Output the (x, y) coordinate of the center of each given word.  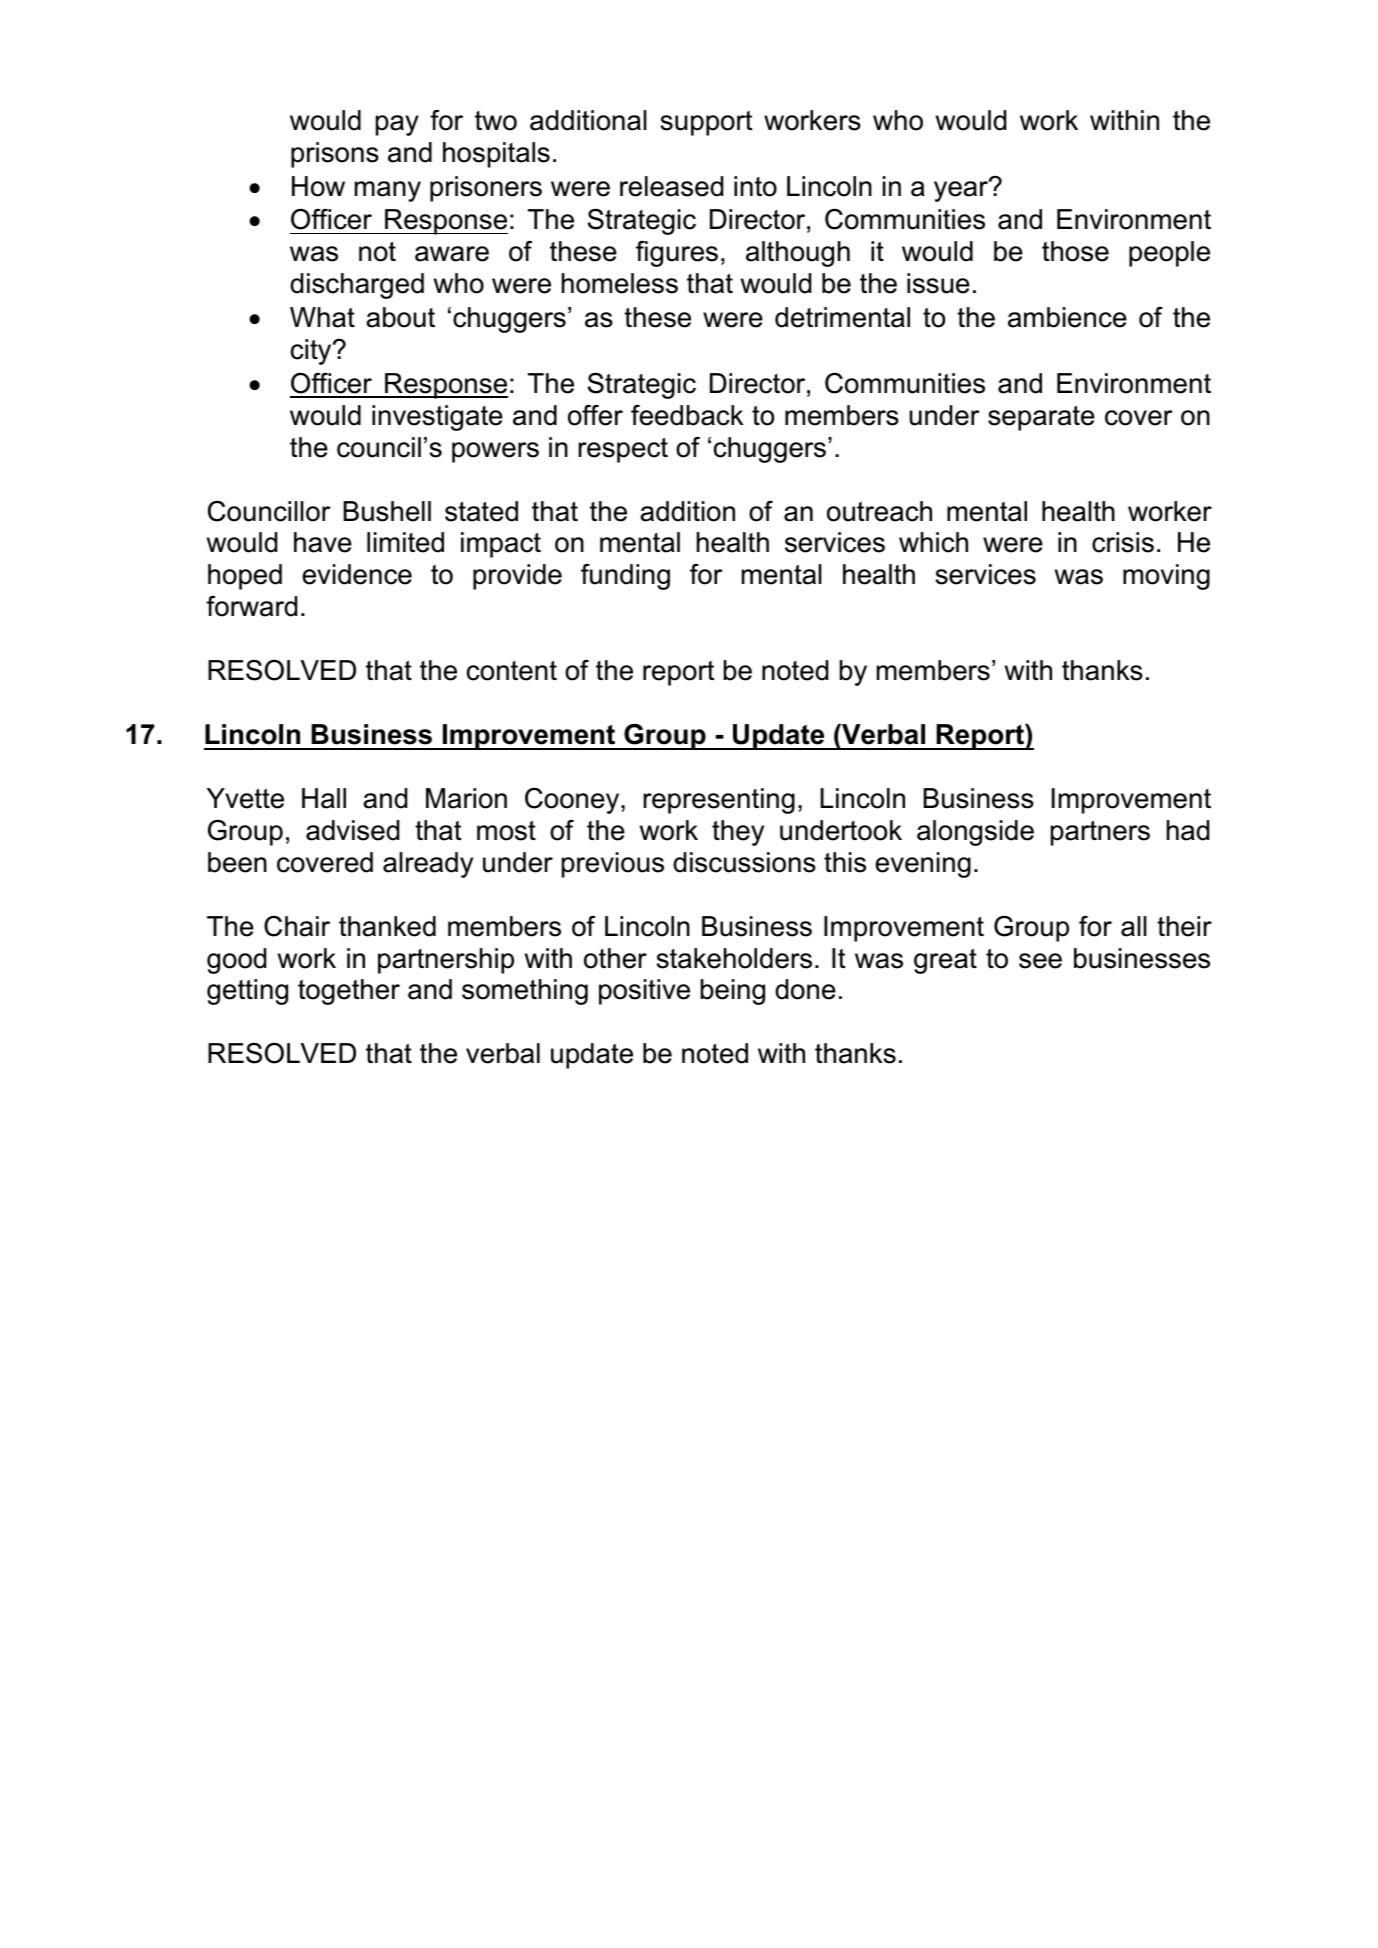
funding (625, 577)
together (349, 992)
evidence (357, 574)
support (706, 123)
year (962, 190)
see (1040, 961)
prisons (335, 155)
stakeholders (734, 958)
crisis (1123, 542)
